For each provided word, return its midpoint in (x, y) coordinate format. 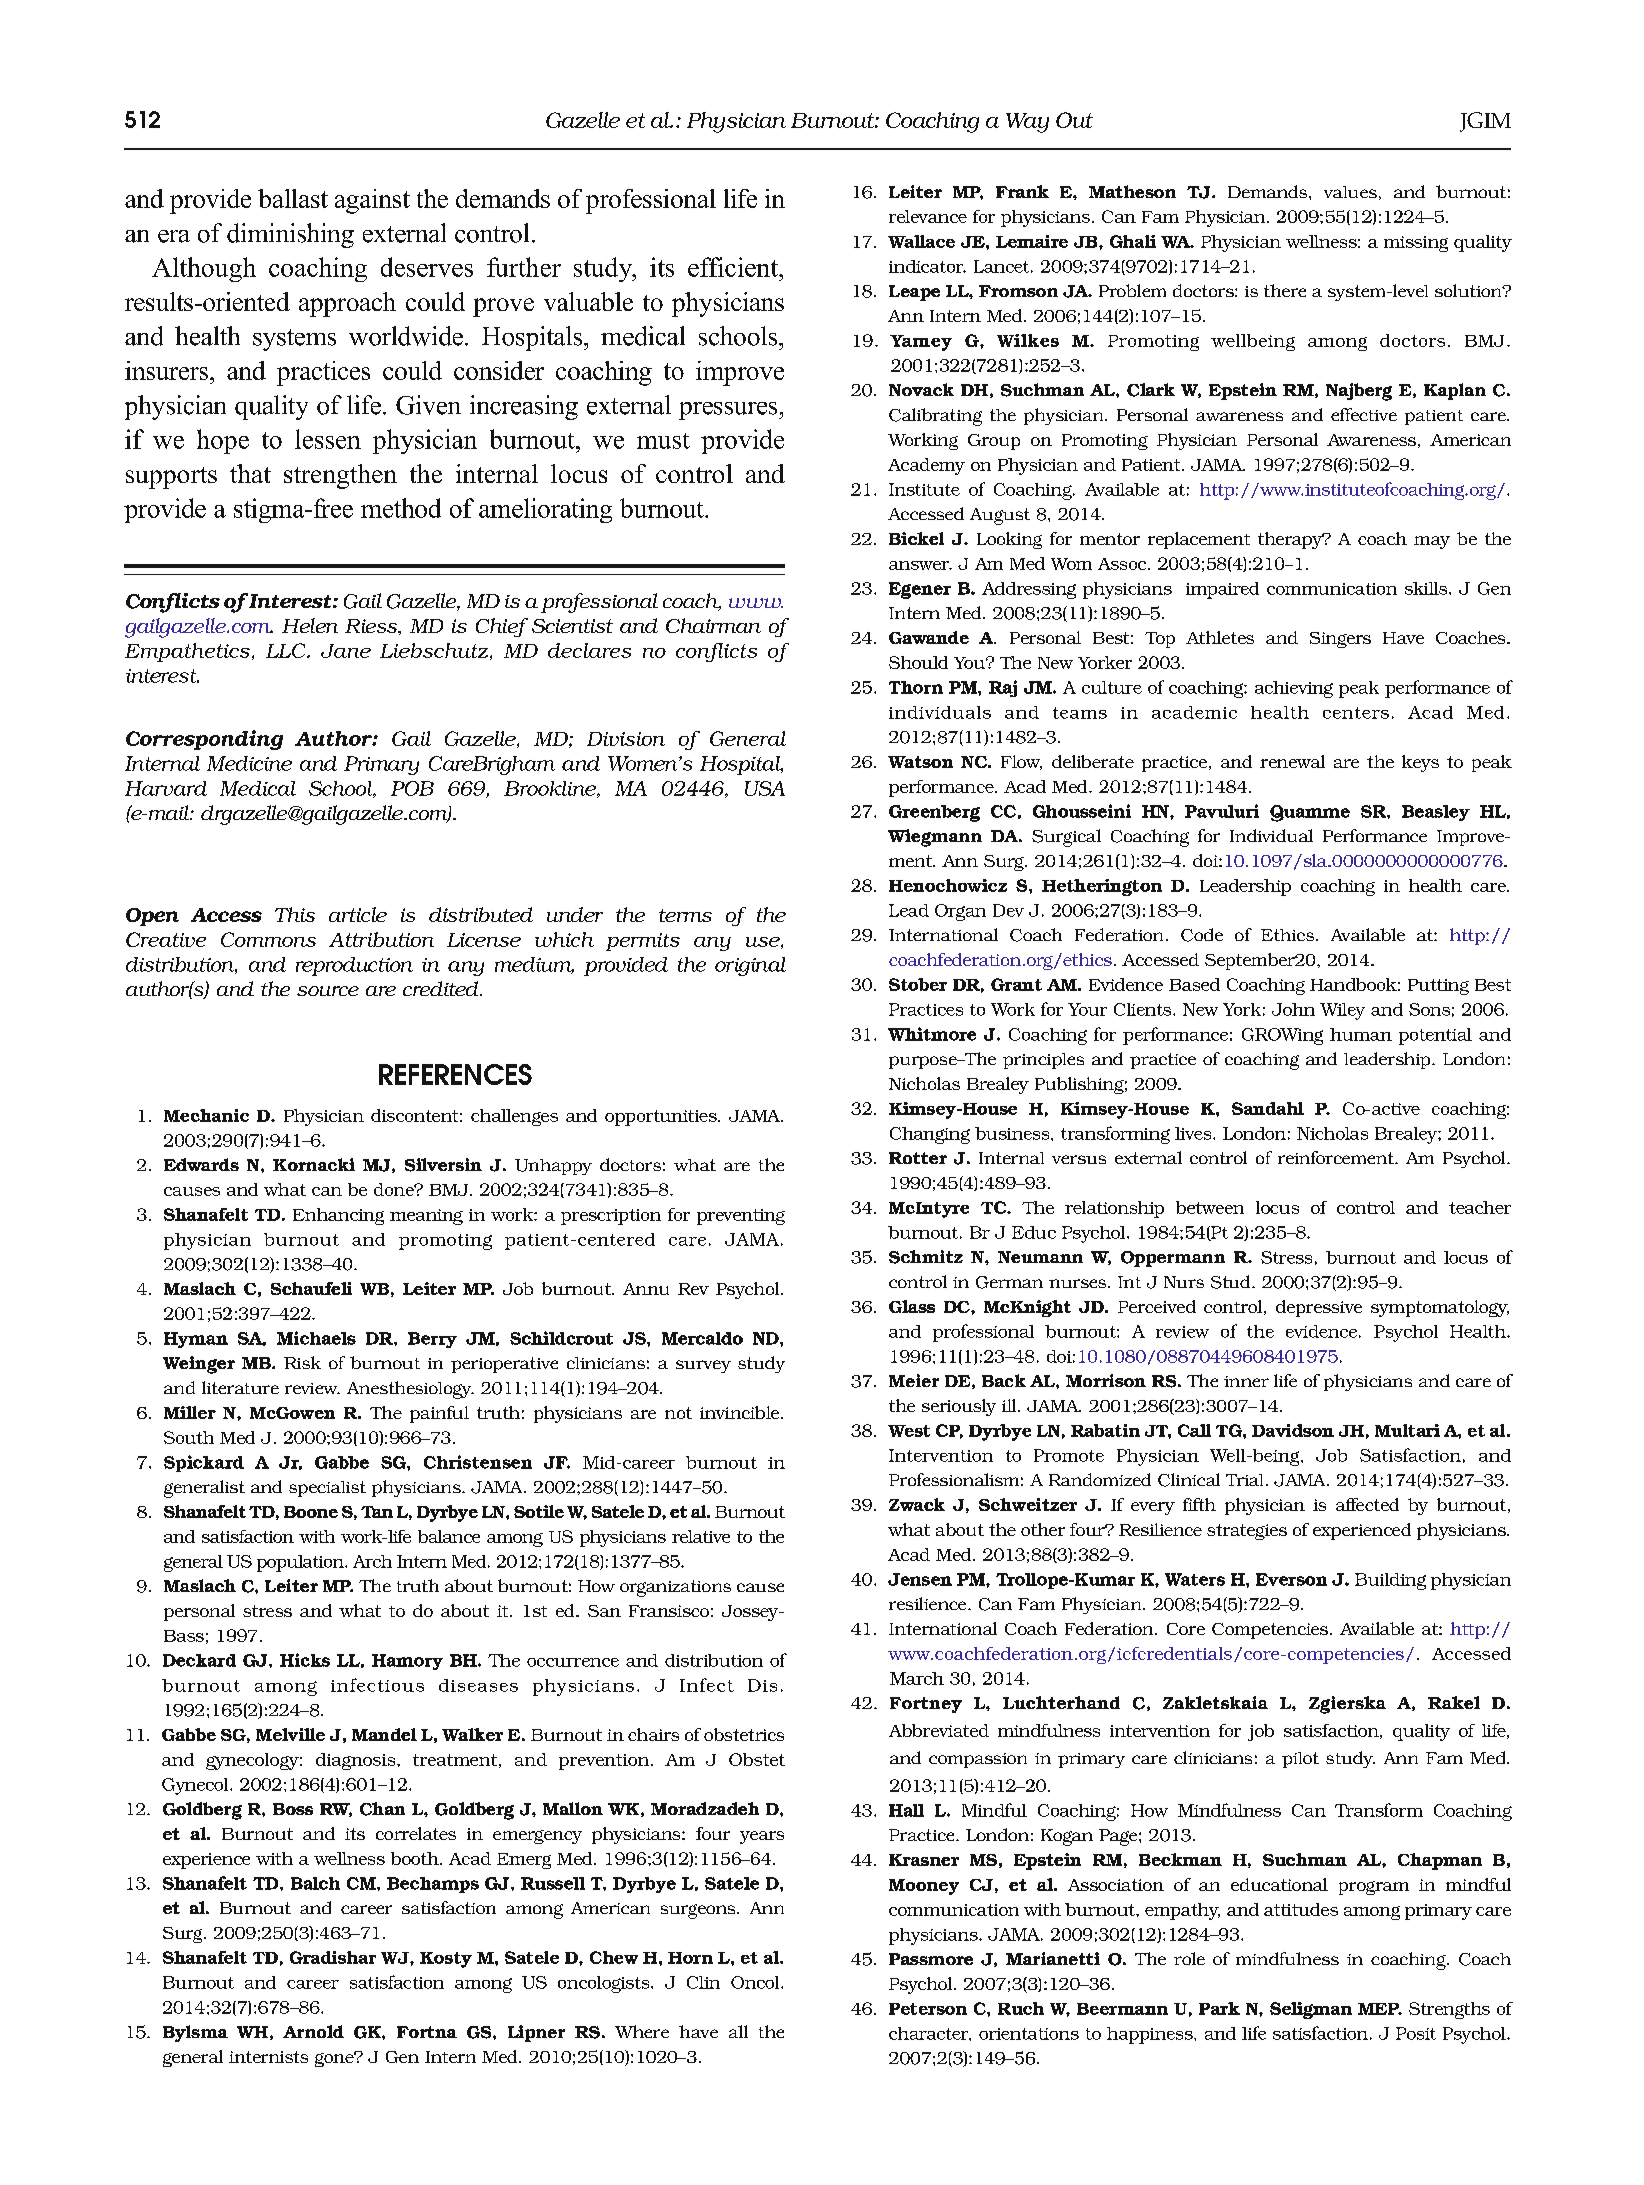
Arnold (313, 2031)
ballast (293, 198)
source (328, 991)
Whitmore (932, 1034)
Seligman (1311, 2010)
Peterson (928, 2009)
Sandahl (1268, 1108)
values (1350, 192)
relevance (928, 216)
